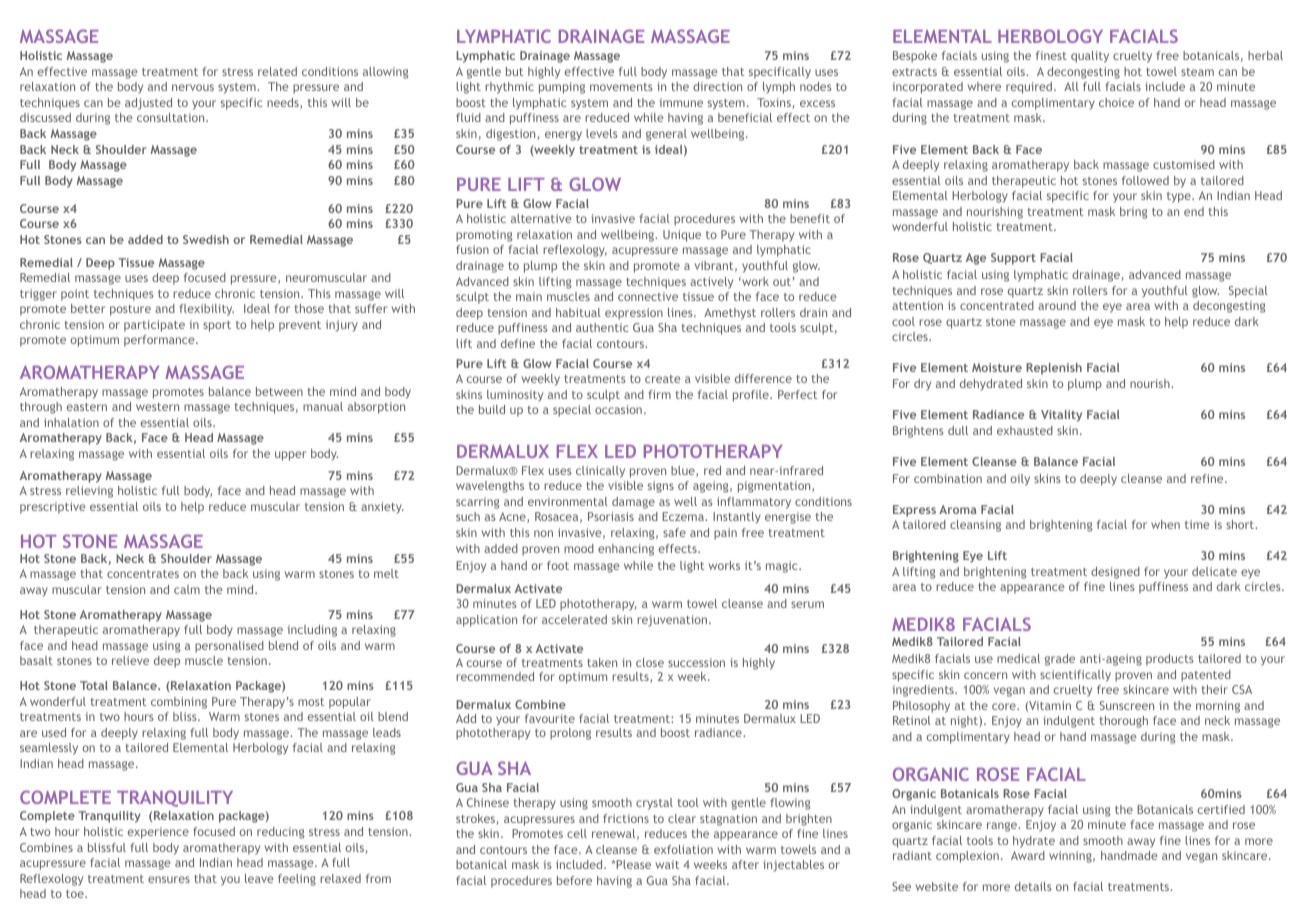 This screenshot has height=924, width=1308. What do you see at coordinates (169, 879) in the screenshot?
I see `ensures` at bounding box center [169, 879].
